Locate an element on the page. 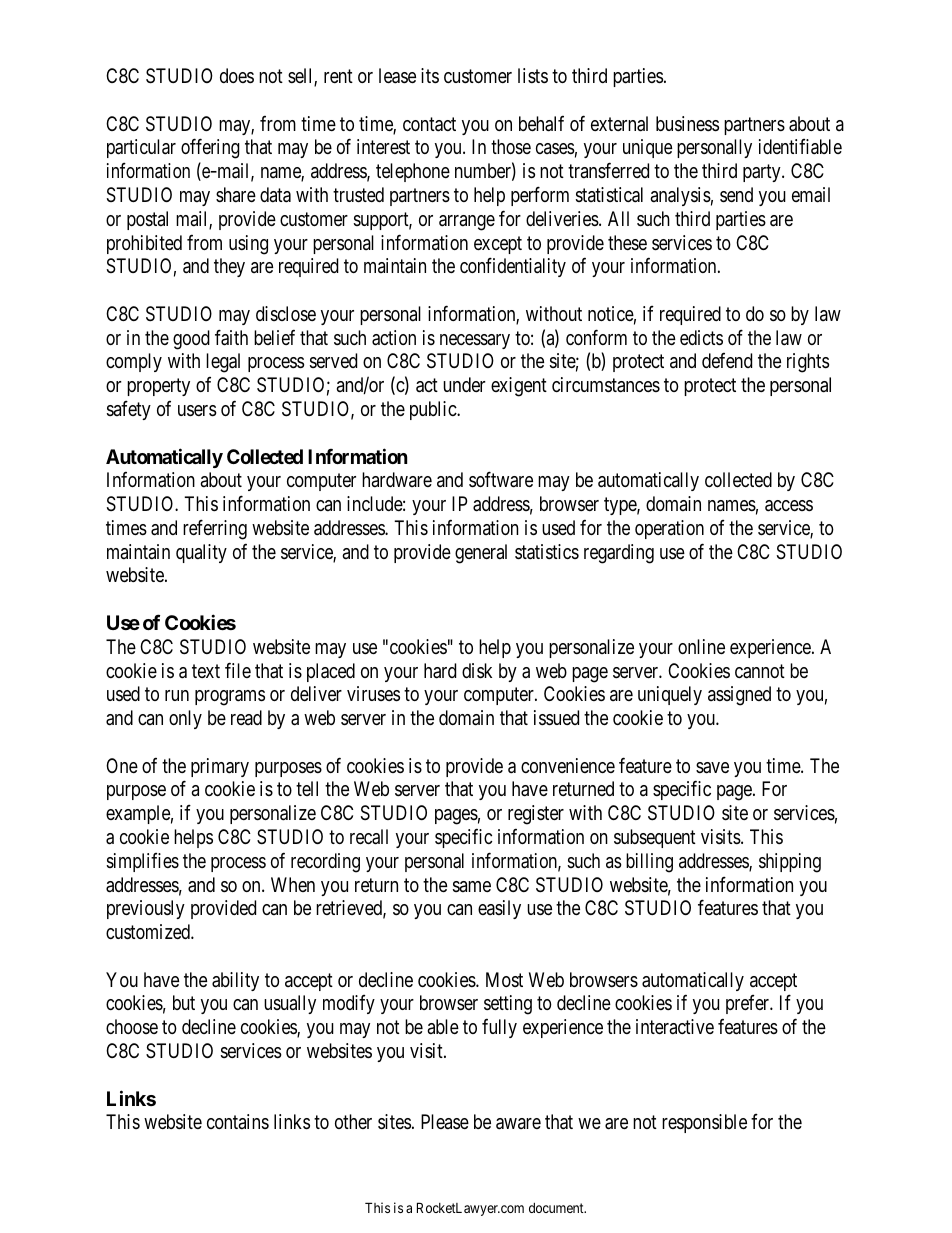  general is located at coordinates (481, 554).
